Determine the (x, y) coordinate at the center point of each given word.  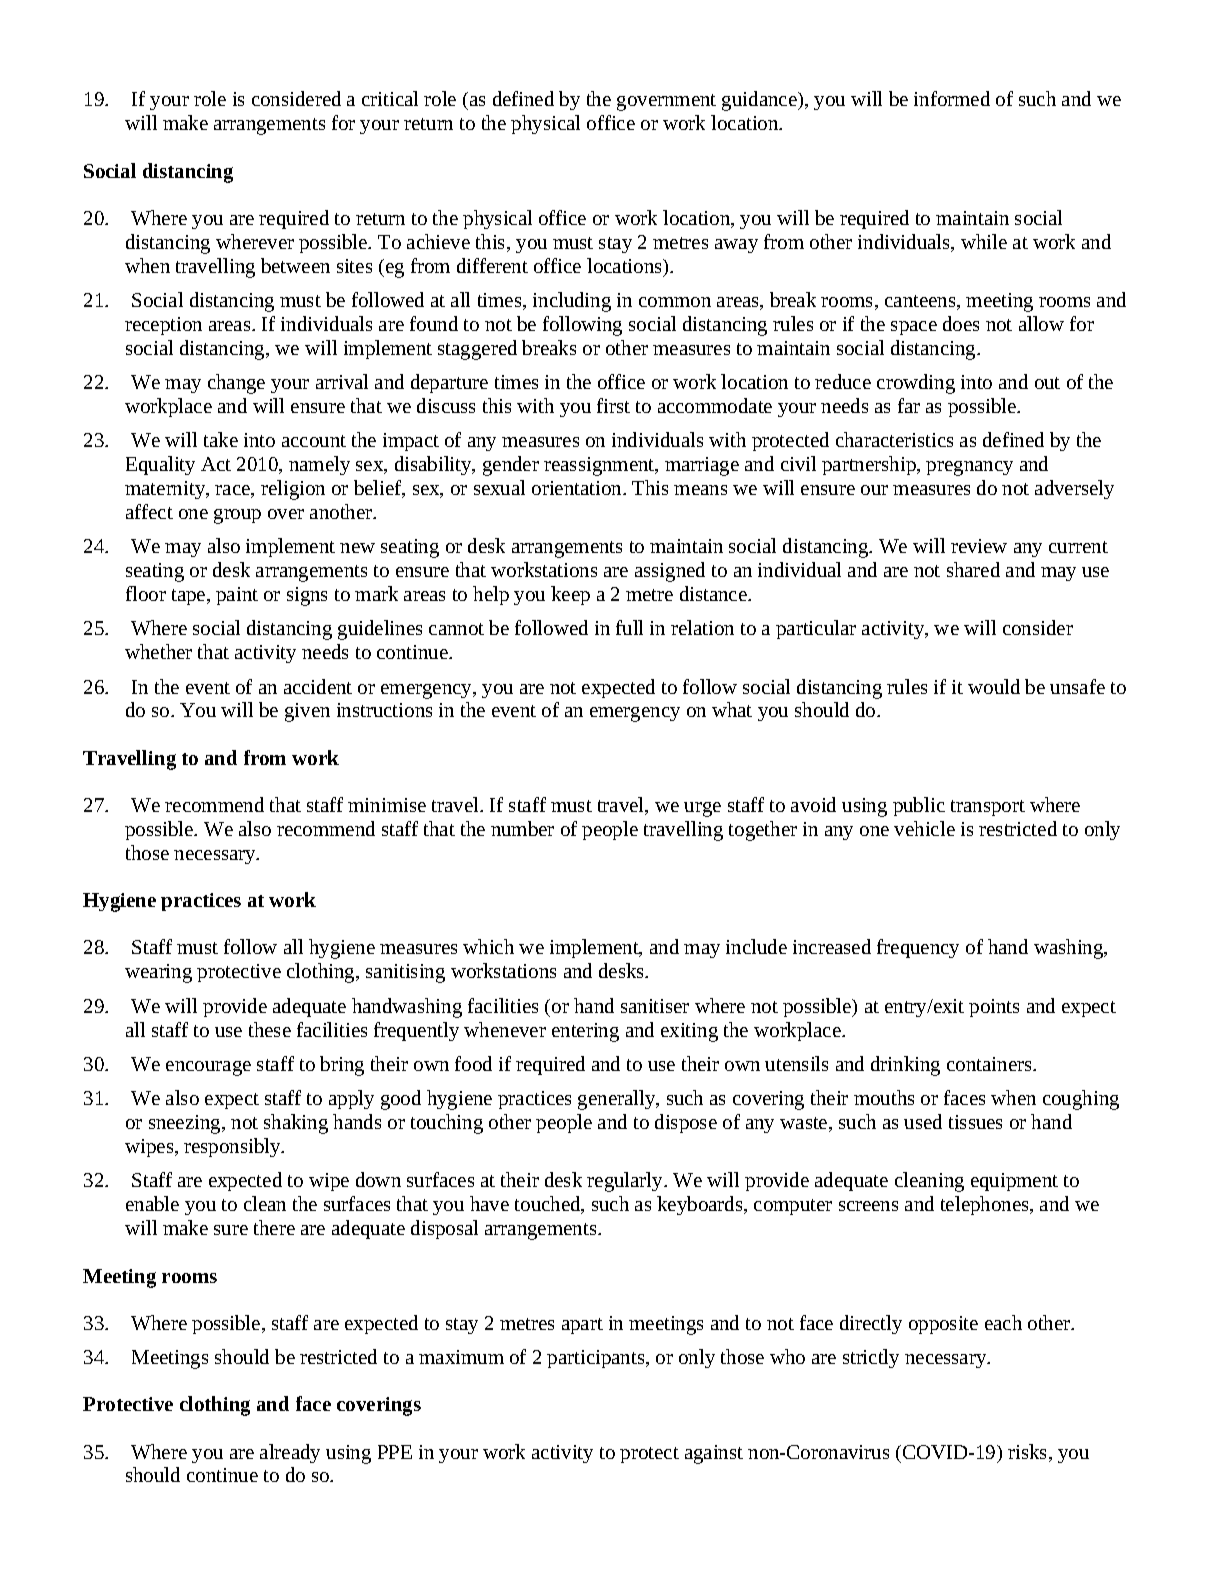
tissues (975, 1122)
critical (390, 98)
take (221, 439)
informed (952, 98)
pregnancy (969, 468)
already (290, 1453)
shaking (296, 1124)
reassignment (600, 466)
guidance (760, 101)
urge (702, 809)
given (307, 712)
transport (988, 808)
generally (618, 1100)
